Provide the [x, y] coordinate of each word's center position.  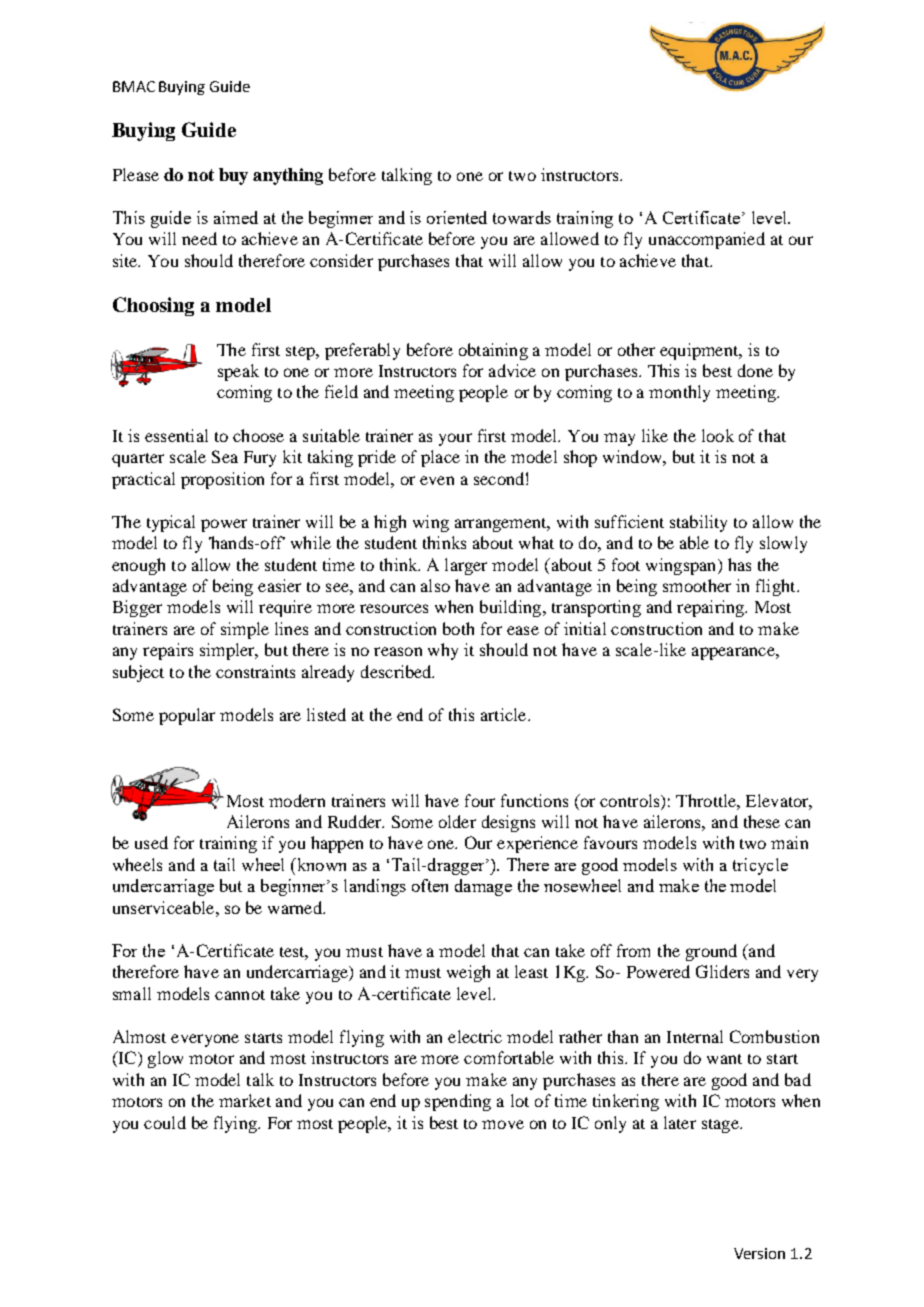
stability [698, 523]
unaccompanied [707, 240]
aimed [236, 217]
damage [483, 887]
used [151, 842]
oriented [457, 217]
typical [171, 523]
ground [711, 952]
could [165, 1122]
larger [466, 566]
